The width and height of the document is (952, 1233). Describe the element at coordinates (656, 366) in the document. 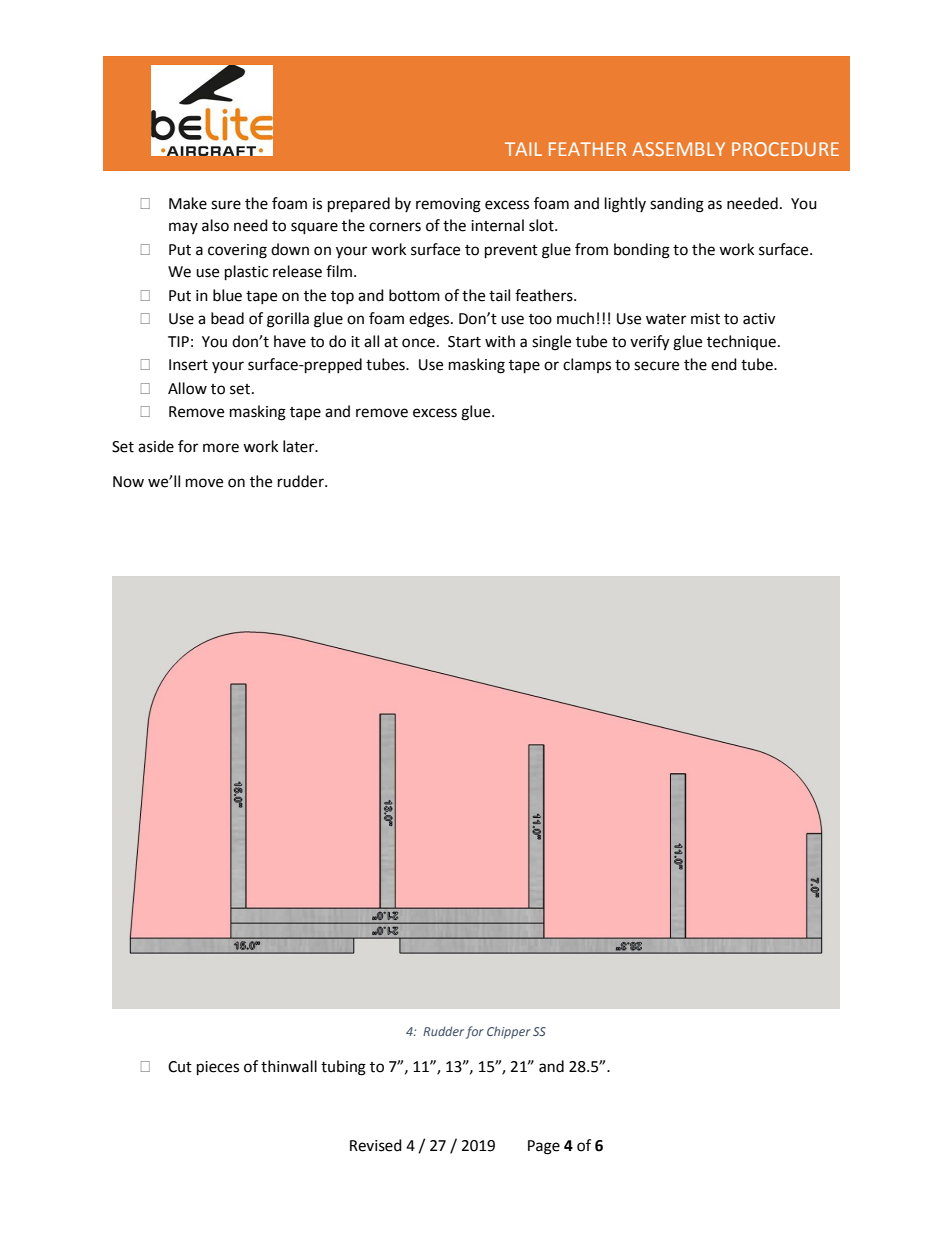

I see `secure` at that location.
